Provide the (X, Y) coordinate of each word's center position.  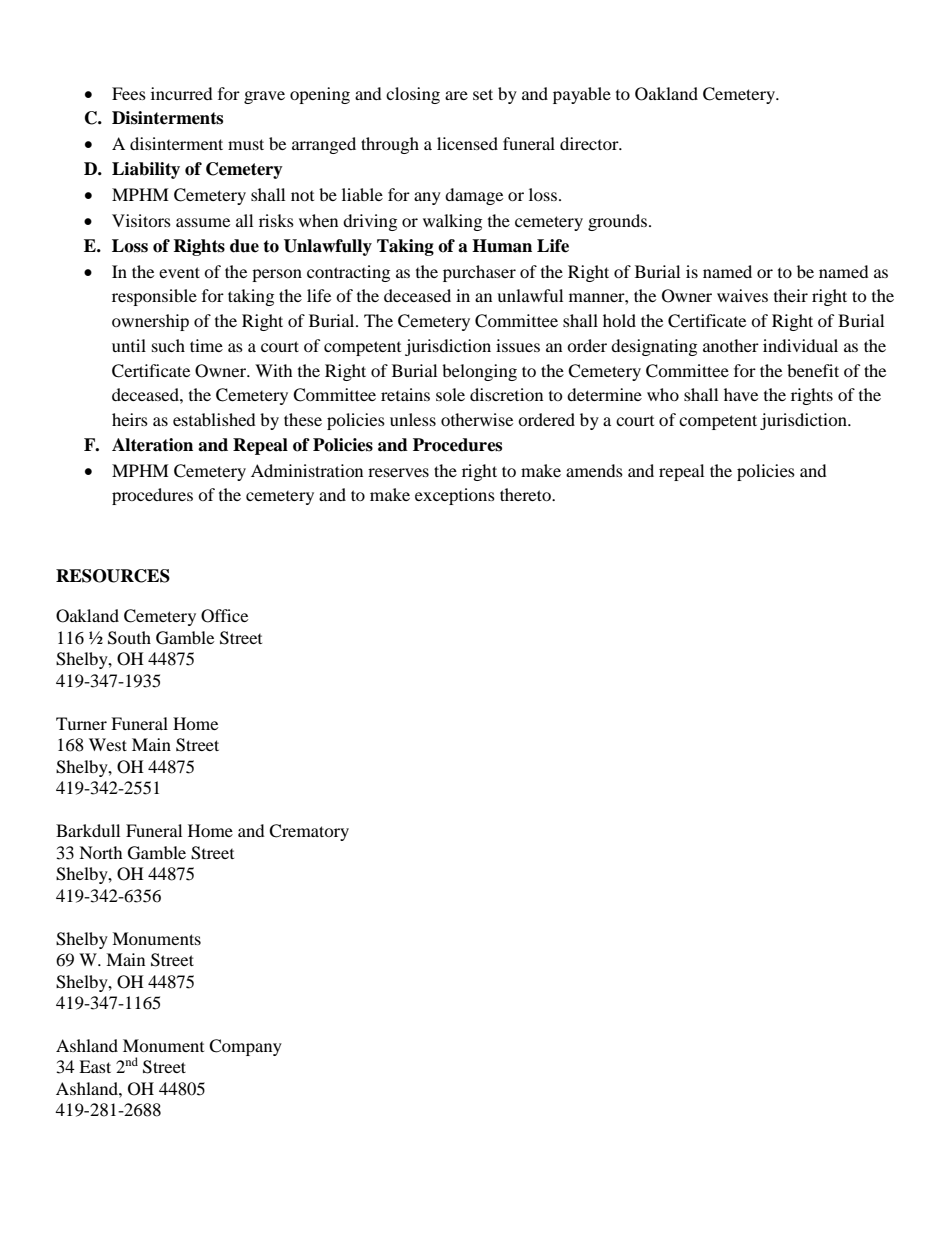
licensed (467, 143)
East (95, 1066)
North (101, 852)
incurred (182, 93)
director (590, 143)
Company (245, 1047)
